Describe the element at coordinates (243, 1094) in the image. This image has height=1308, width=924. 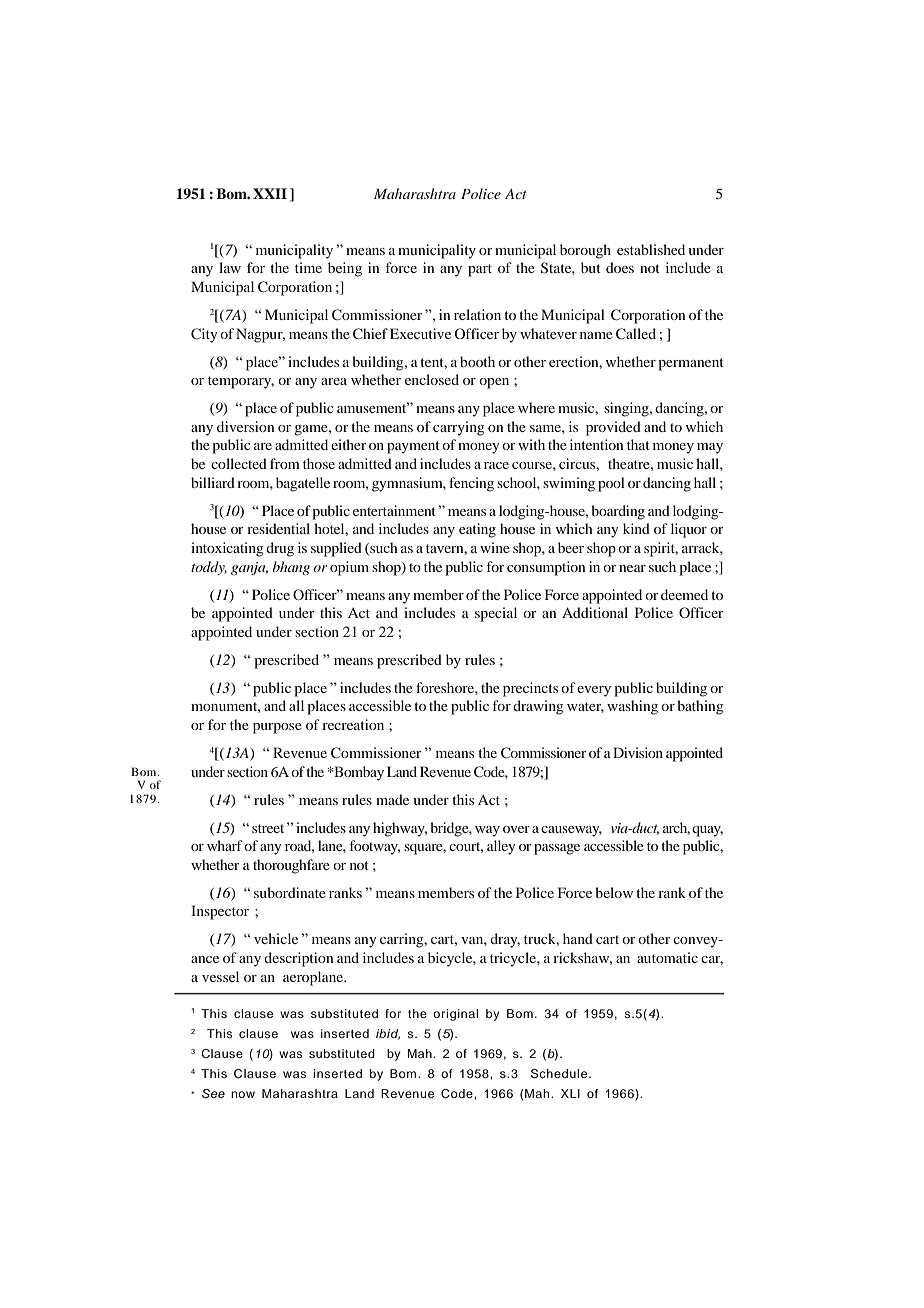
I see `now` at that location.
